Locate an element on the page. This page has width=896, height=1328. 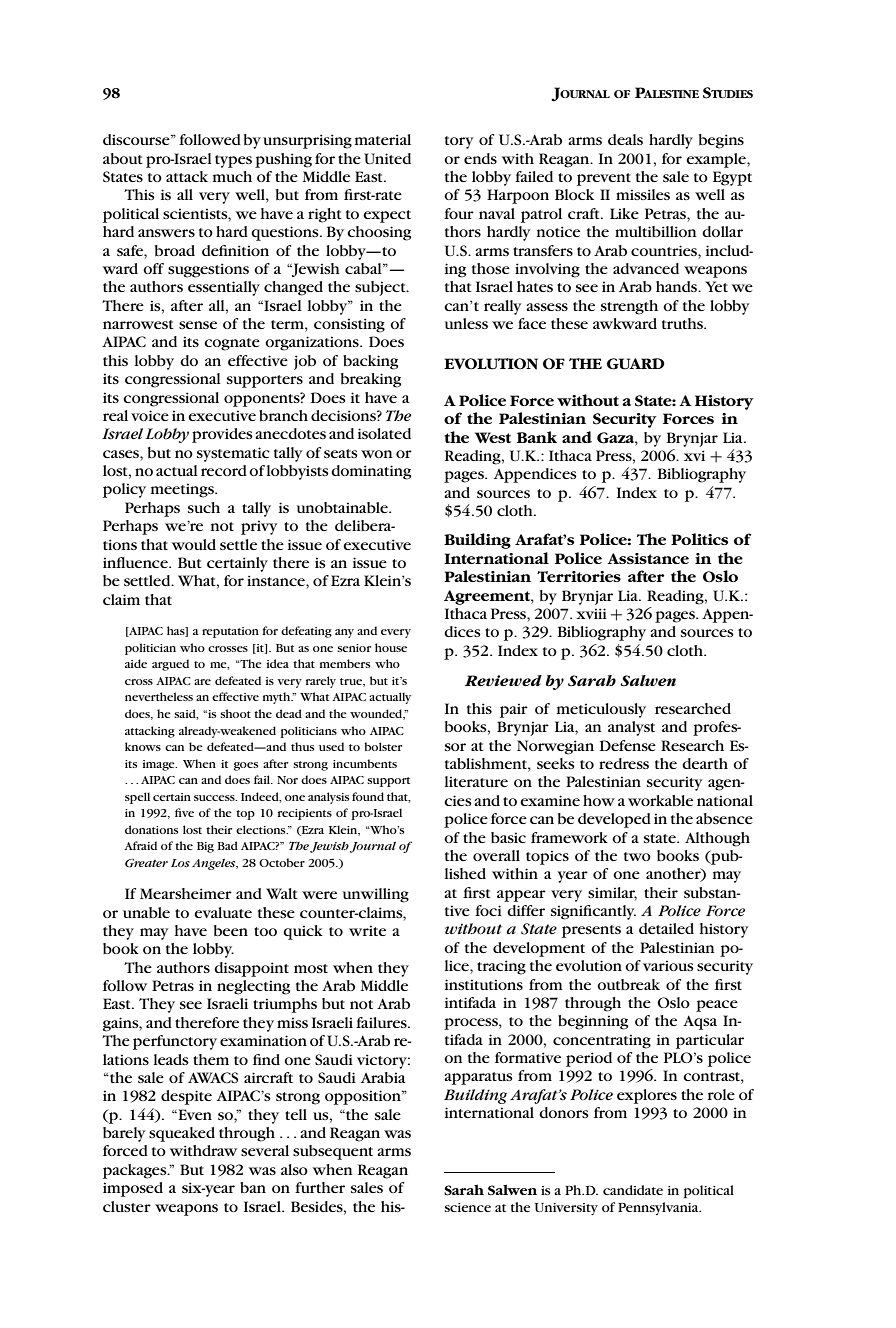
squeaked is located at coordinates (182, 1134).
